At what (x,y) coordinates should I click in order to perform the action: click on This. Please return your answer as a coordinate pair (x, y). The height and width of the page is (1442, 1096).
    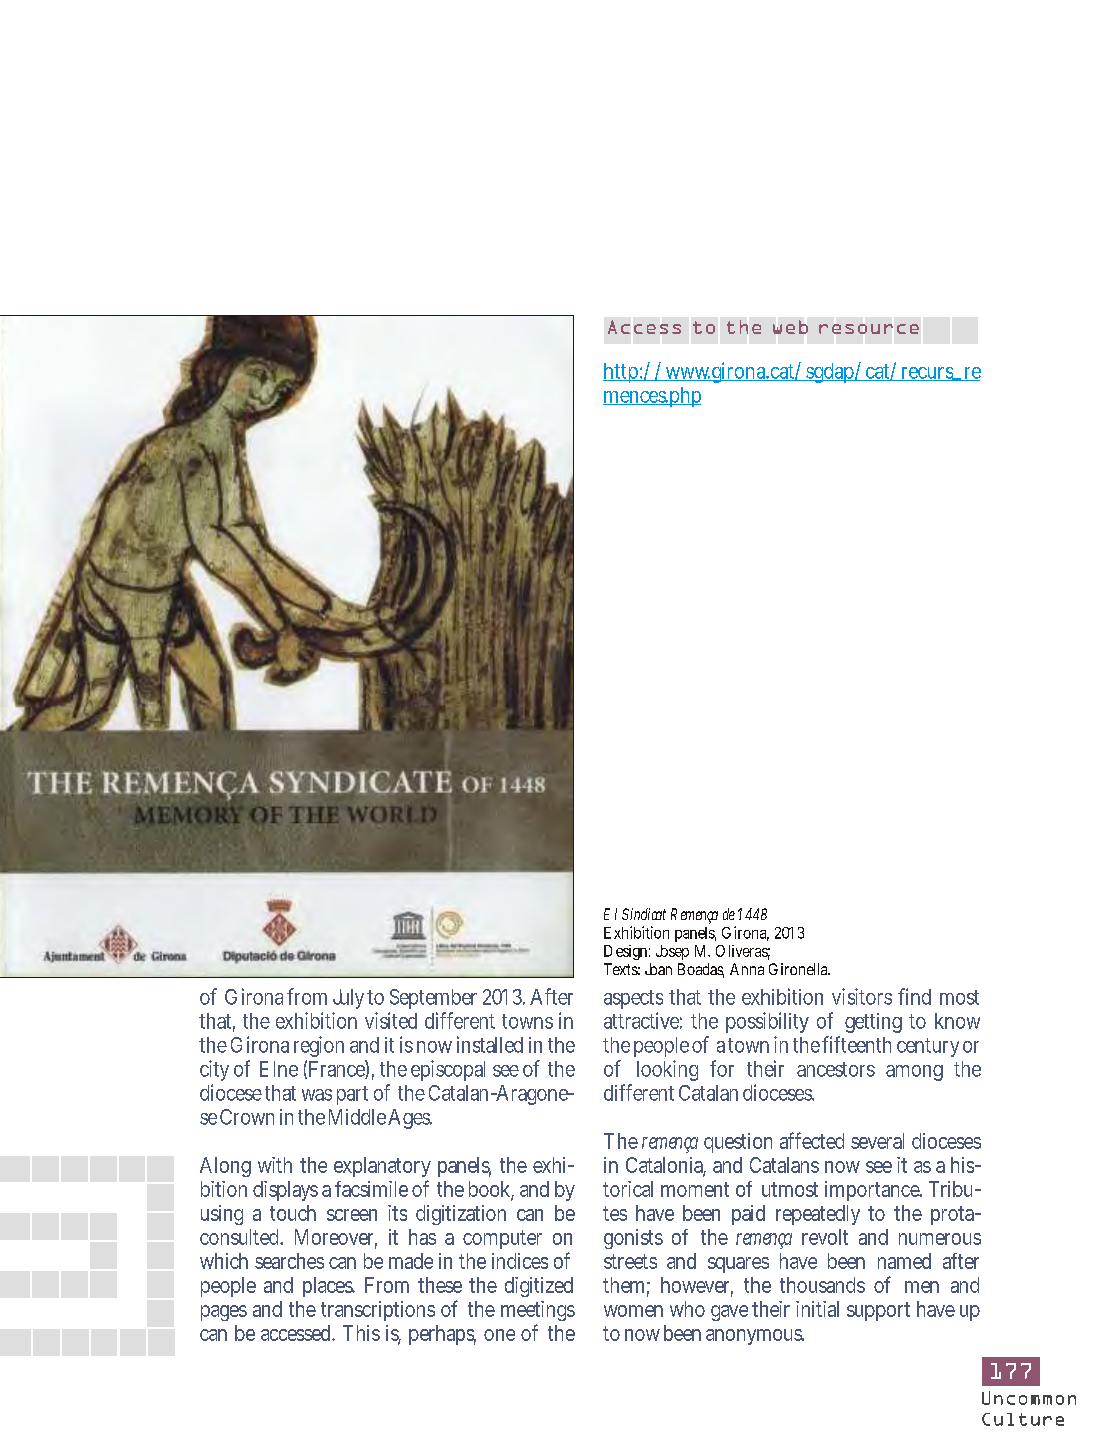
    Looking at the image, I should click on (361, 1333).
